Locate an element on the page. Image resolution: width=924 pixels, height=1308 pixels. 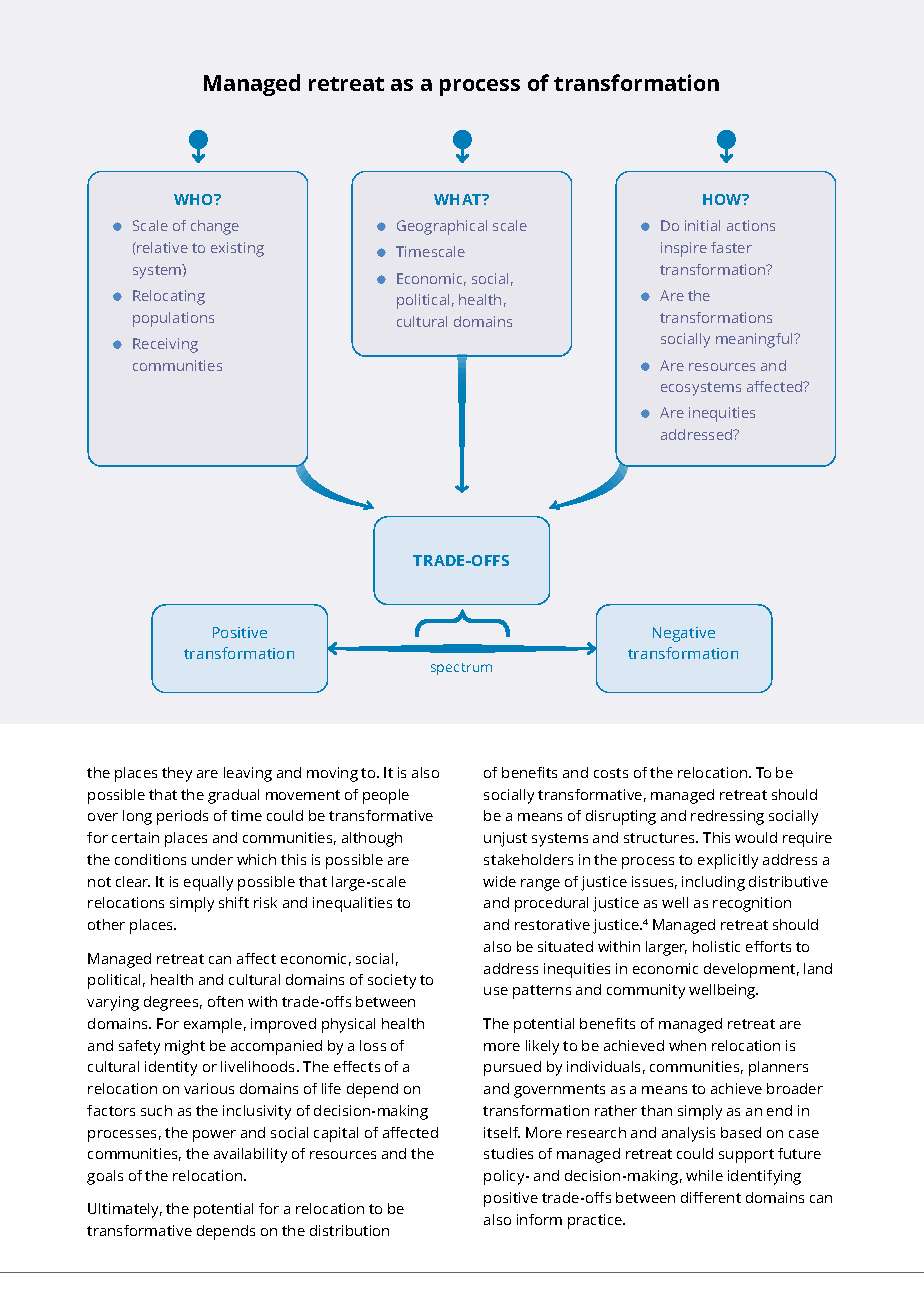
different is located at coordinates (711, 1197).
